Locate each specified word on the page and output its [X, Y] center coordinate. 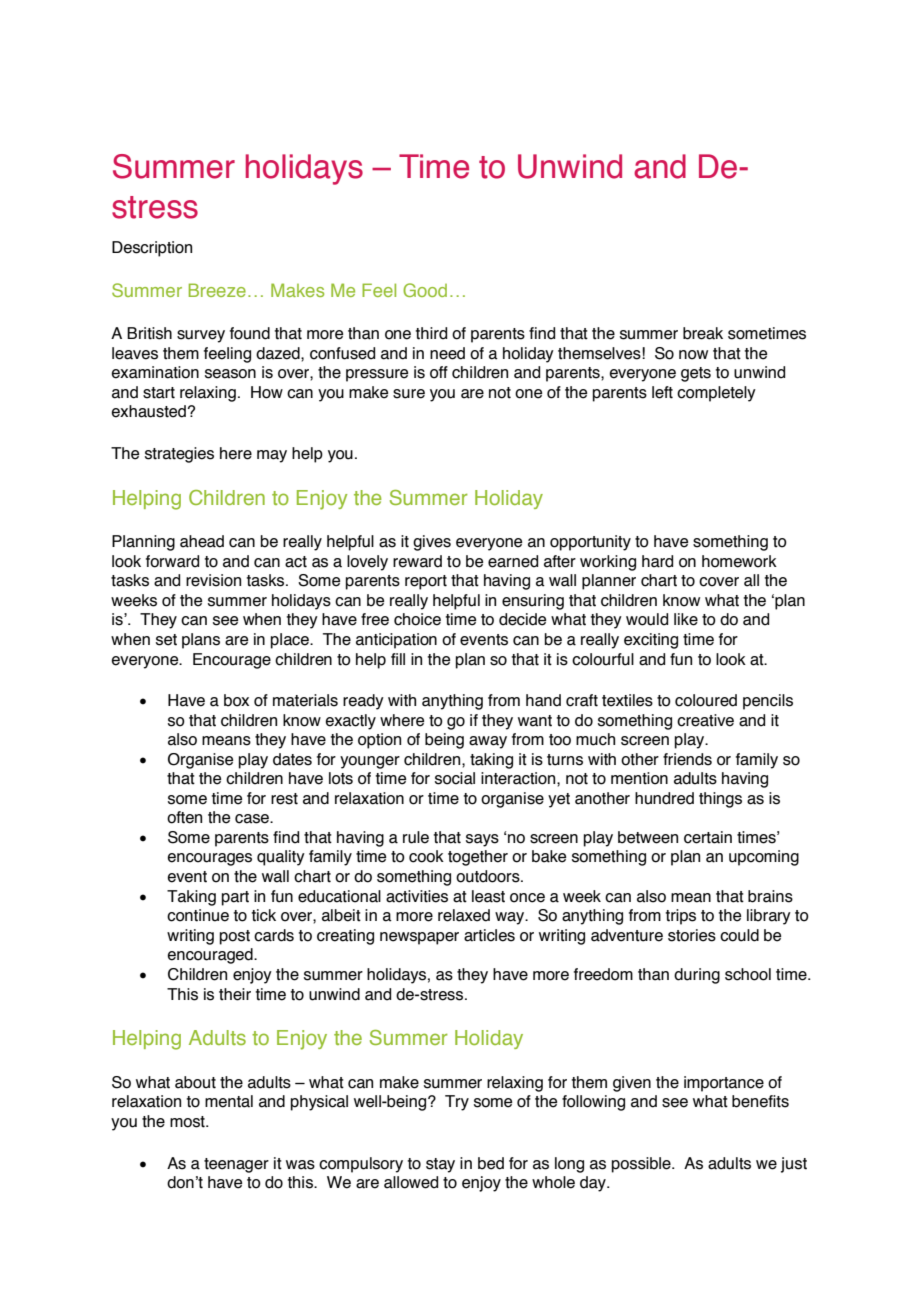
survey [201, 336]
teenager [236, 1165]
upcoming [764, 858]
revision [213, 580]
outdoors [489, 876]
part [235, 898]
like [686, 619]
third [431, 333]
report [426, 582]
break [703, 333]
